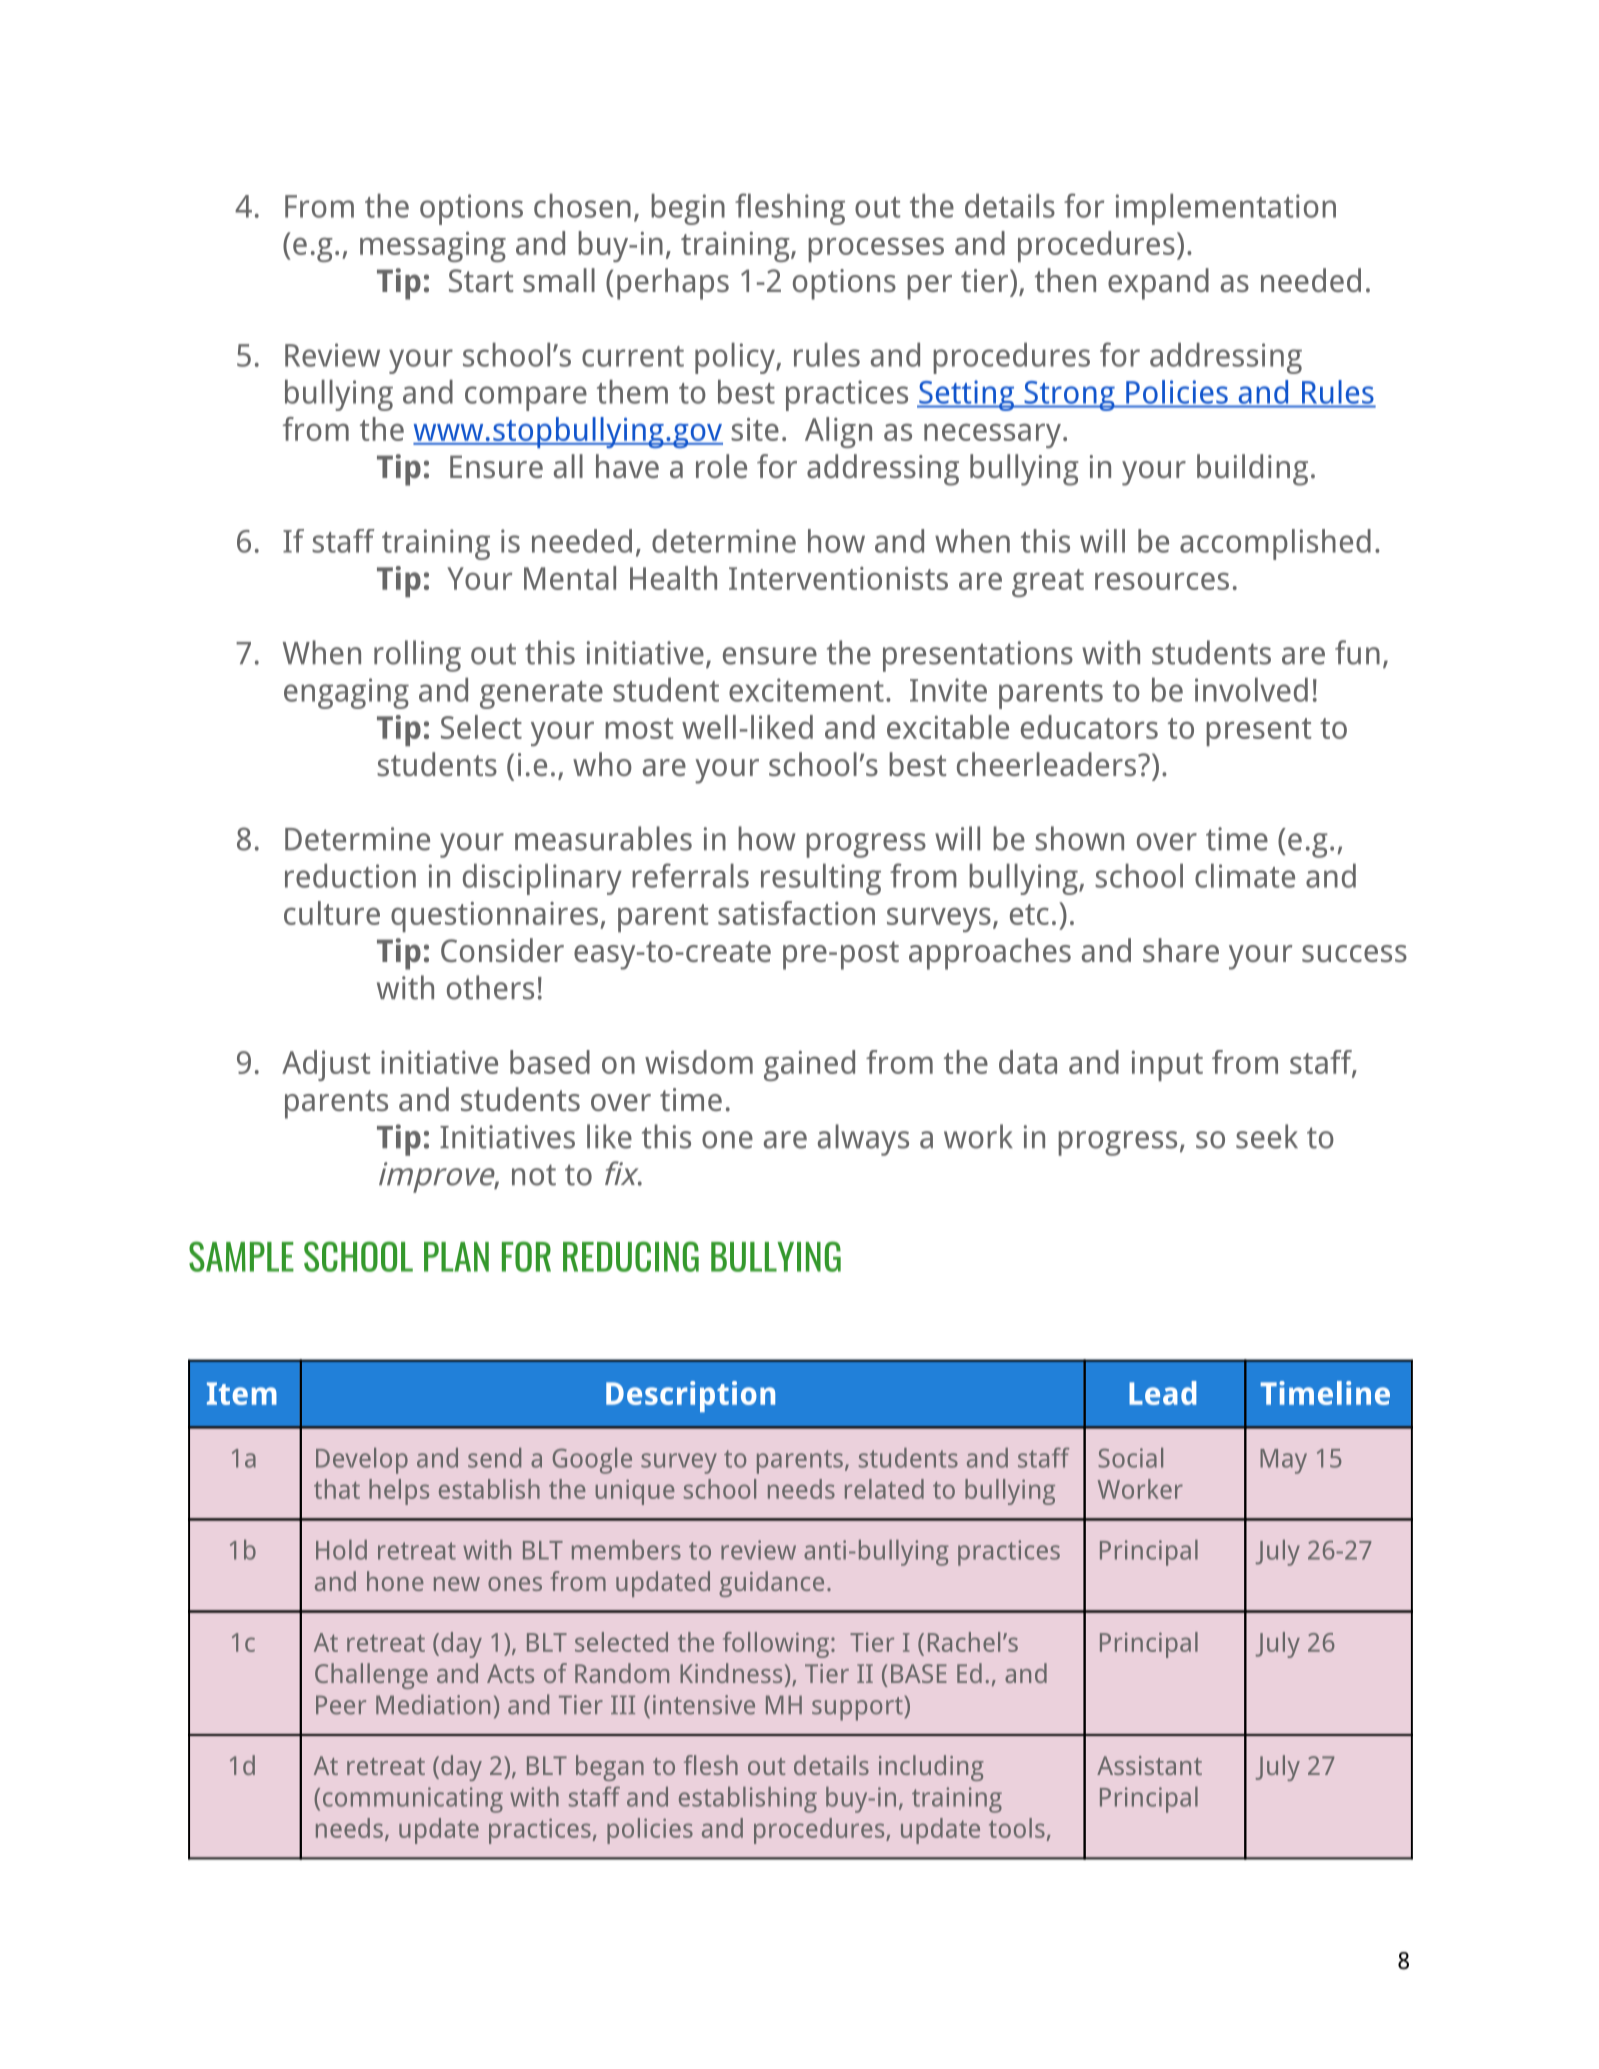  I want to click on communicating, so click(413, 1800).
